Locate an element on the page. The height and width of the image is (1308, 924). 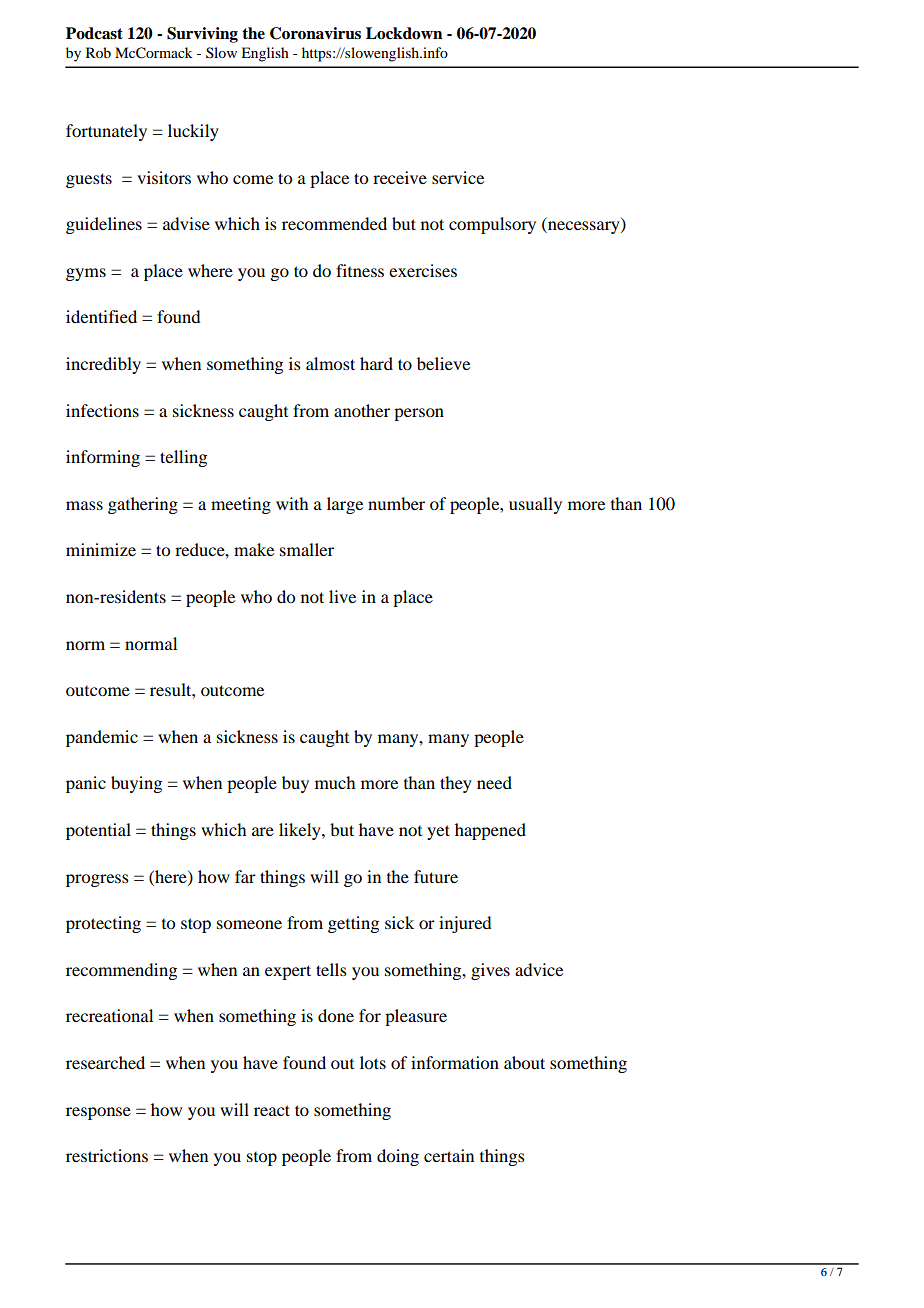
react is located at coordinates (272, 1110).
